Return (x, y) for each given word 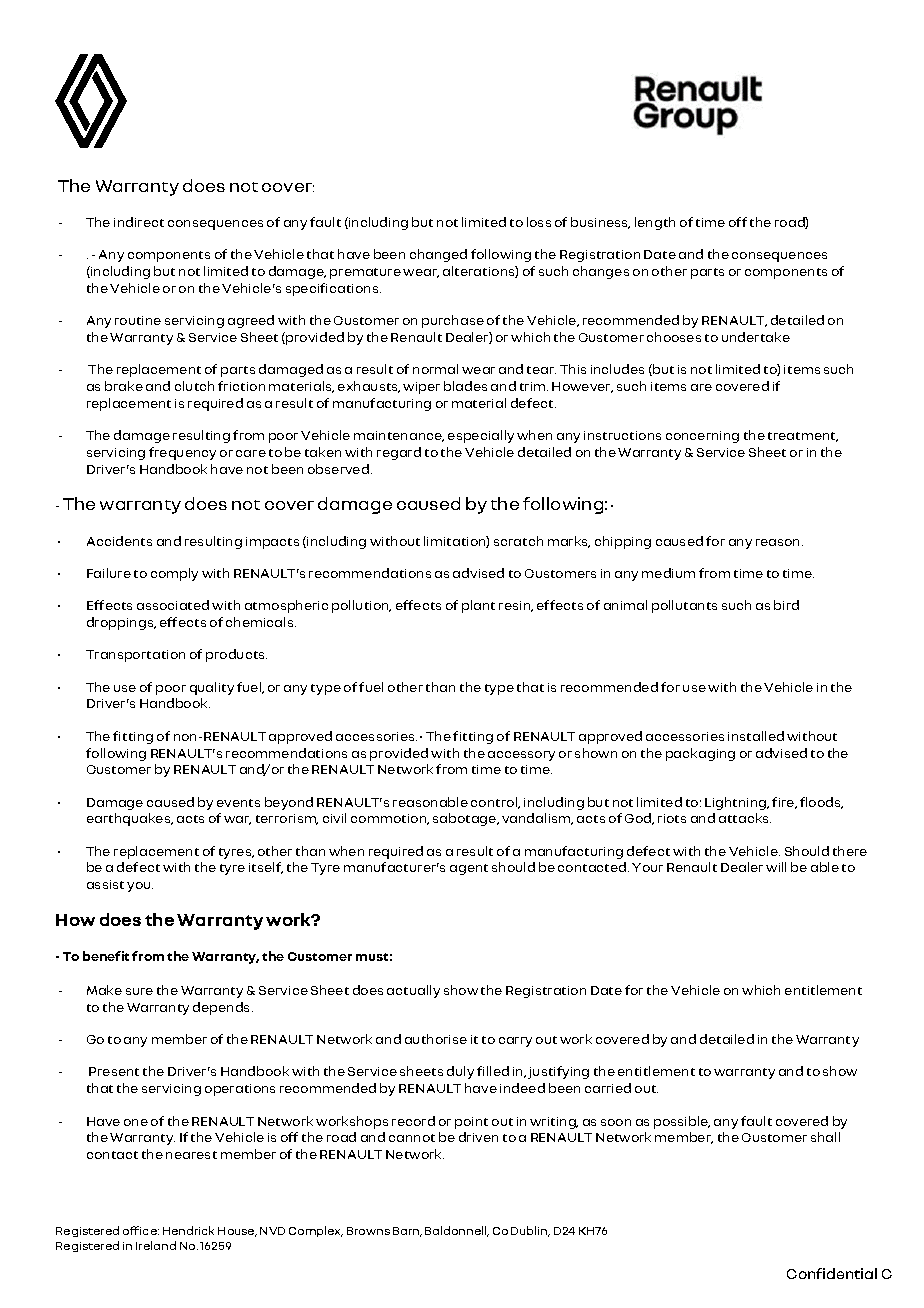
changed (438, 255)
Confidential (832, 1273)
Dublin (530, 1231)
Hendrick (188, 1230)
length (655, 223)
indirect (139, 222)
